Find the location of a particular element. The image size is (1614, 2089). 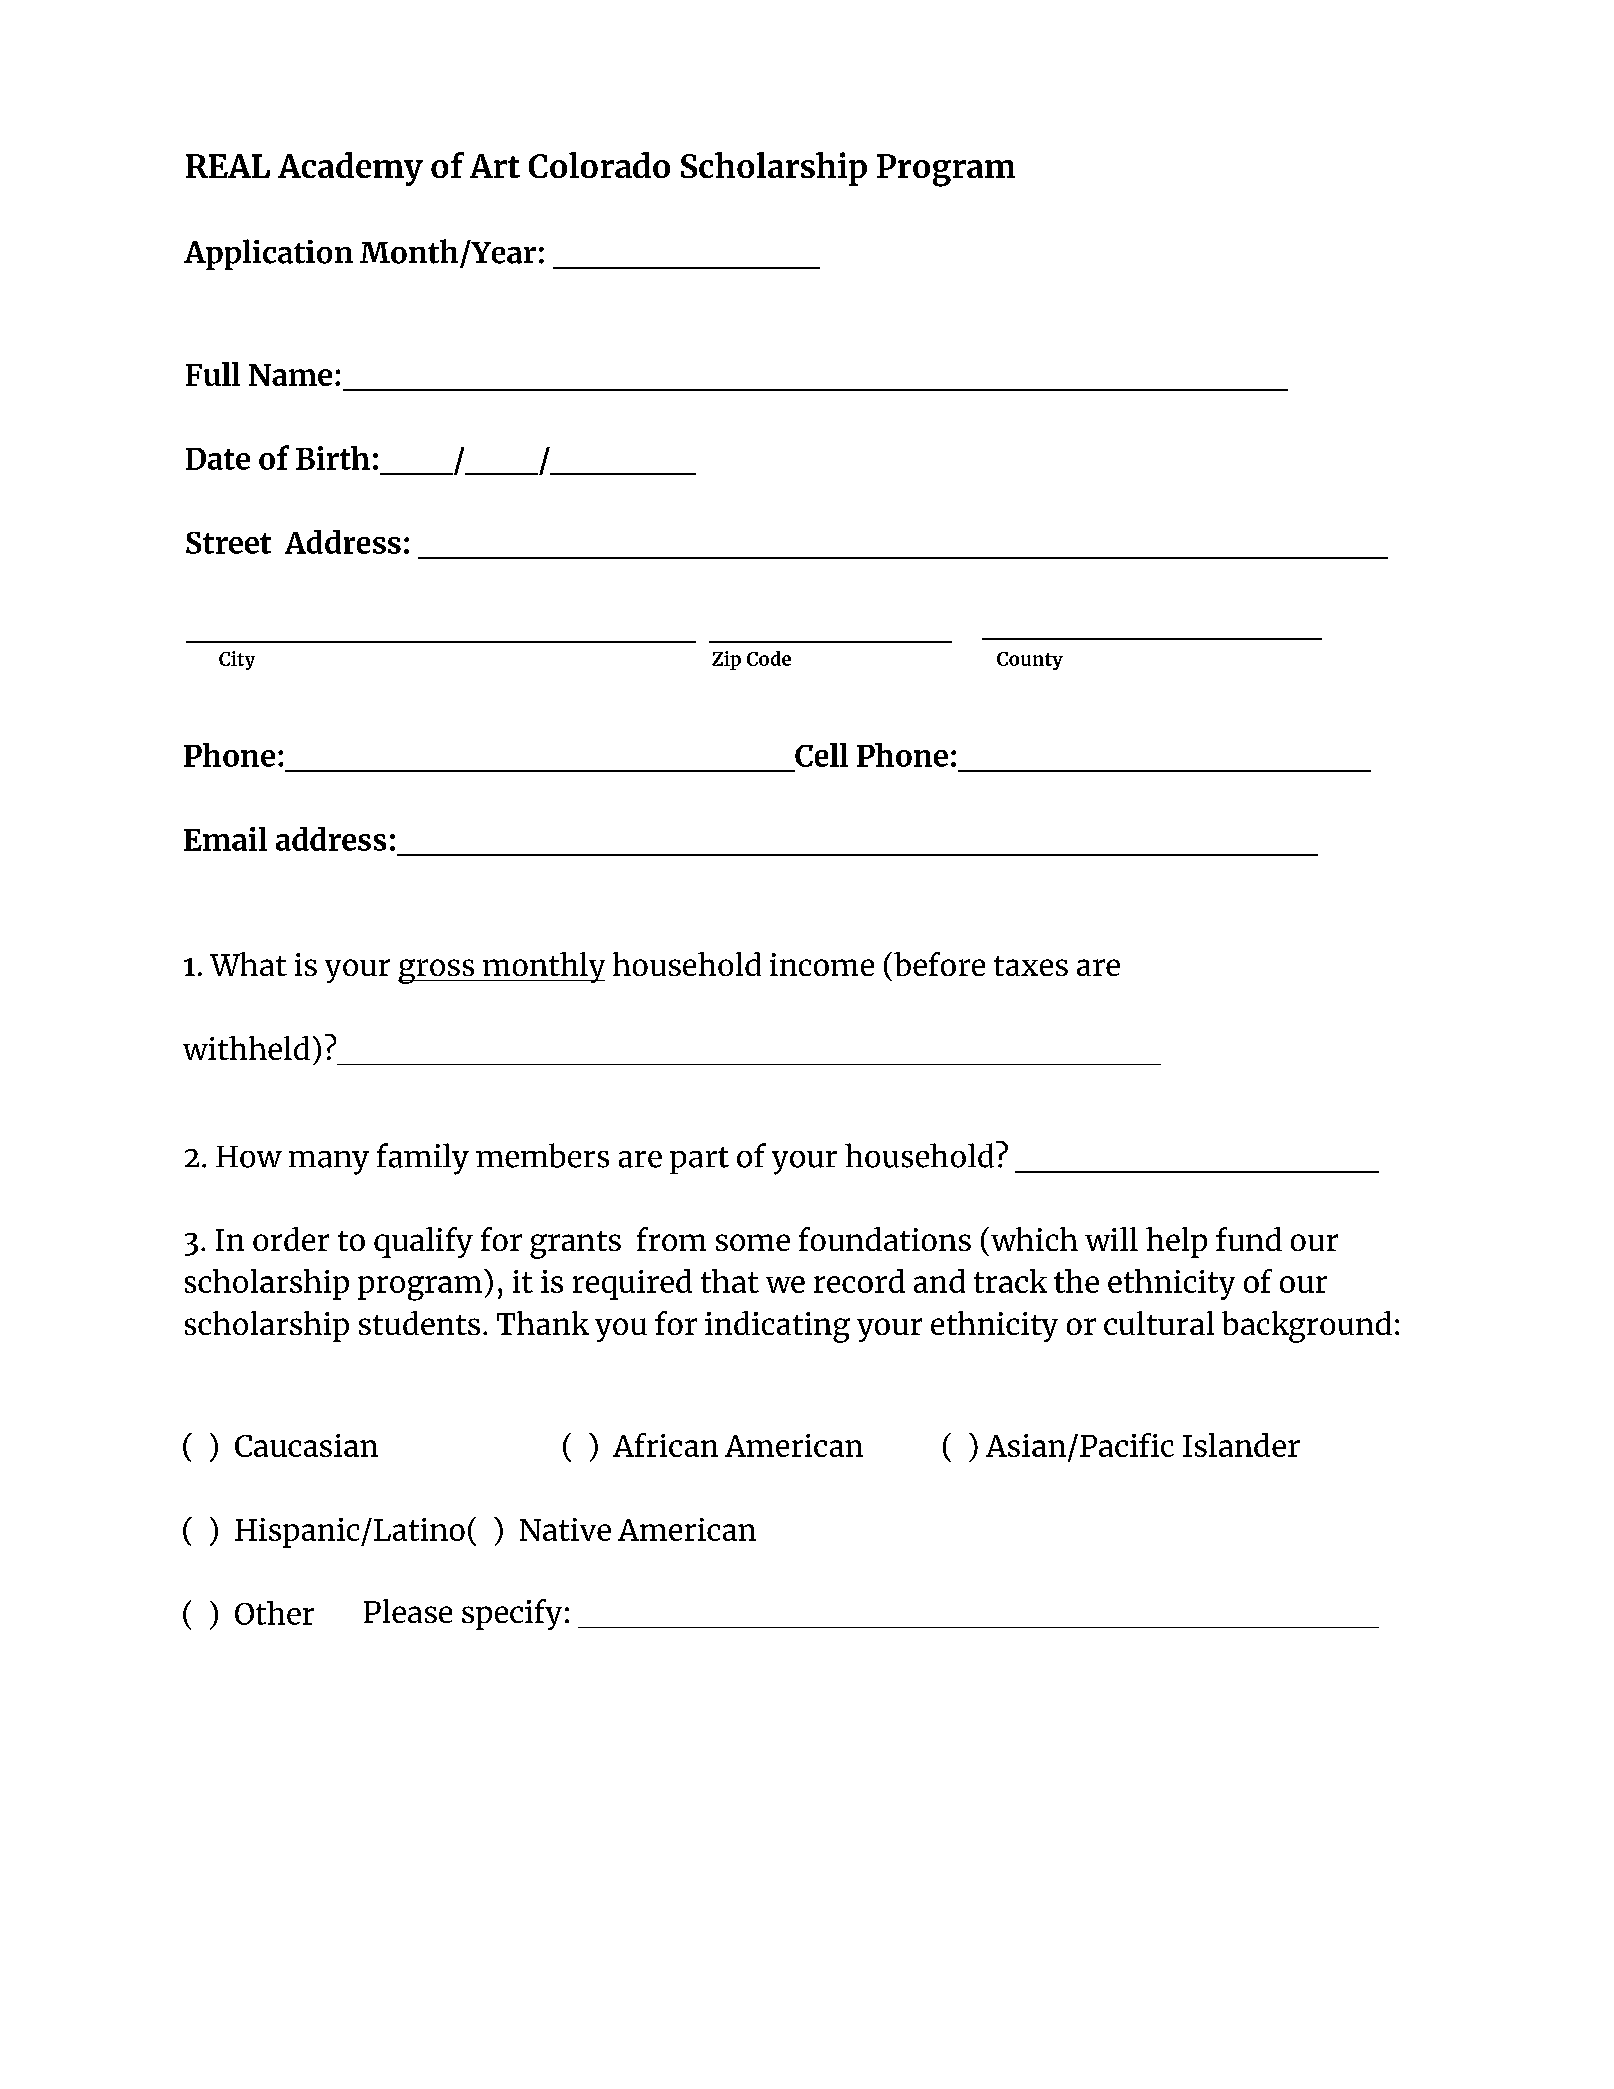

Islander is located at coordinates (1241, 1445).
